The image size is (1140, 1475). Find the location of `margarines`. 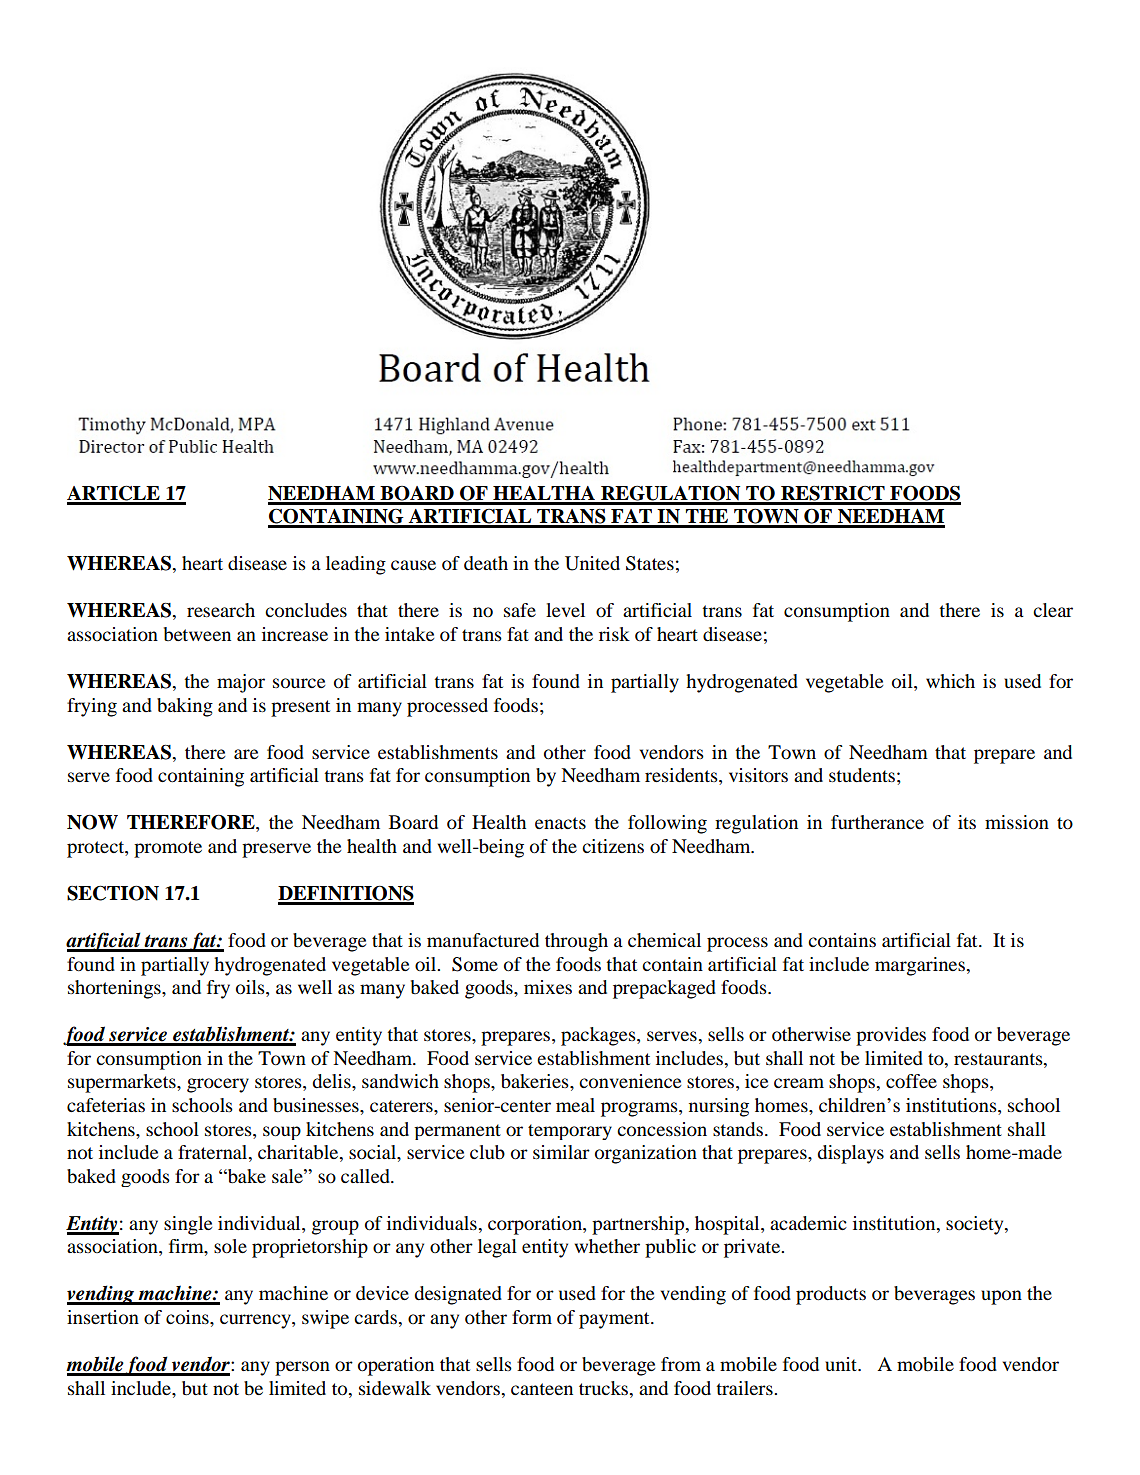

margarines is located at coordinates (921, 966).
